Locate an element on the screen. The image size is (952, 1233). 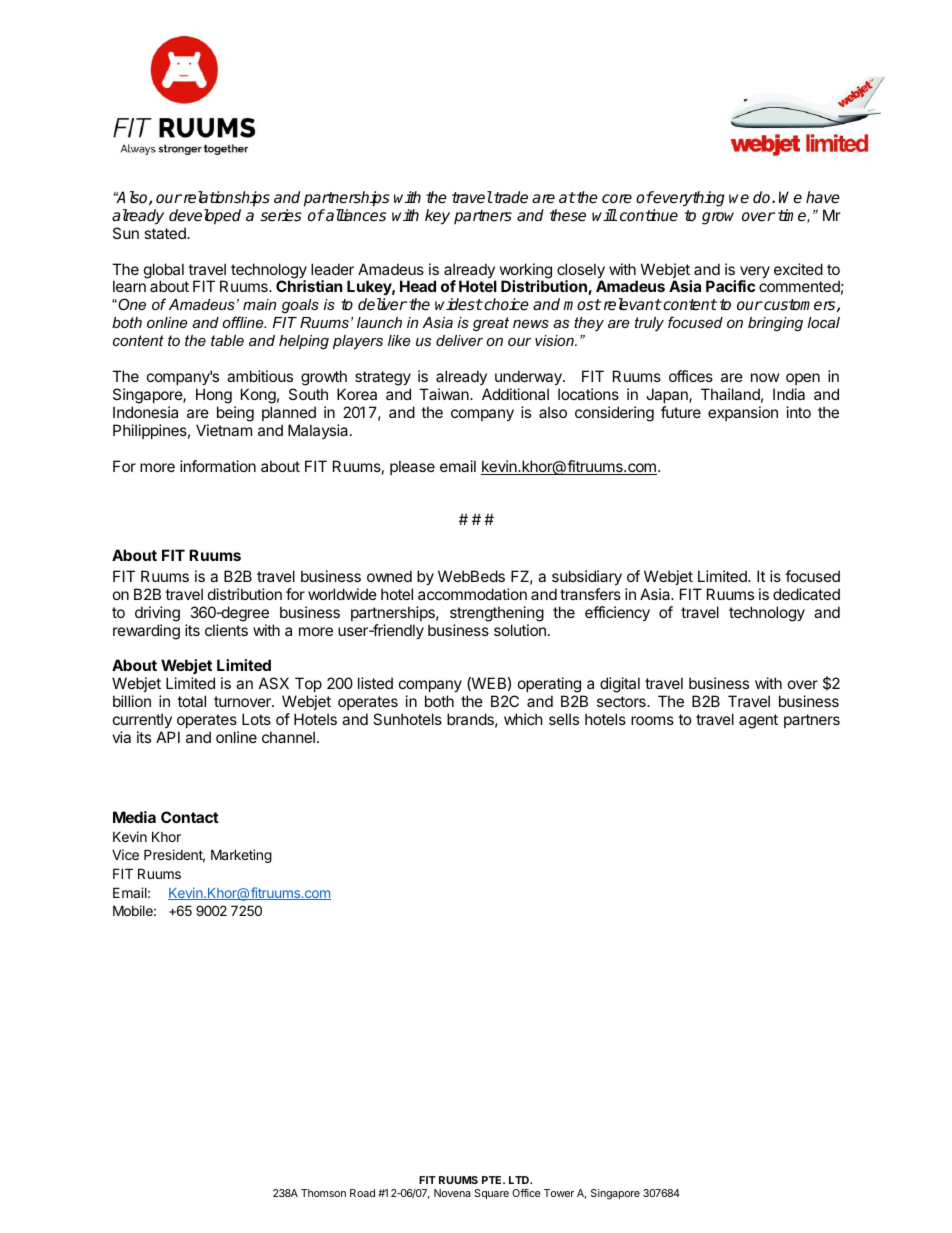
information is located at coordinates (218, 466).
